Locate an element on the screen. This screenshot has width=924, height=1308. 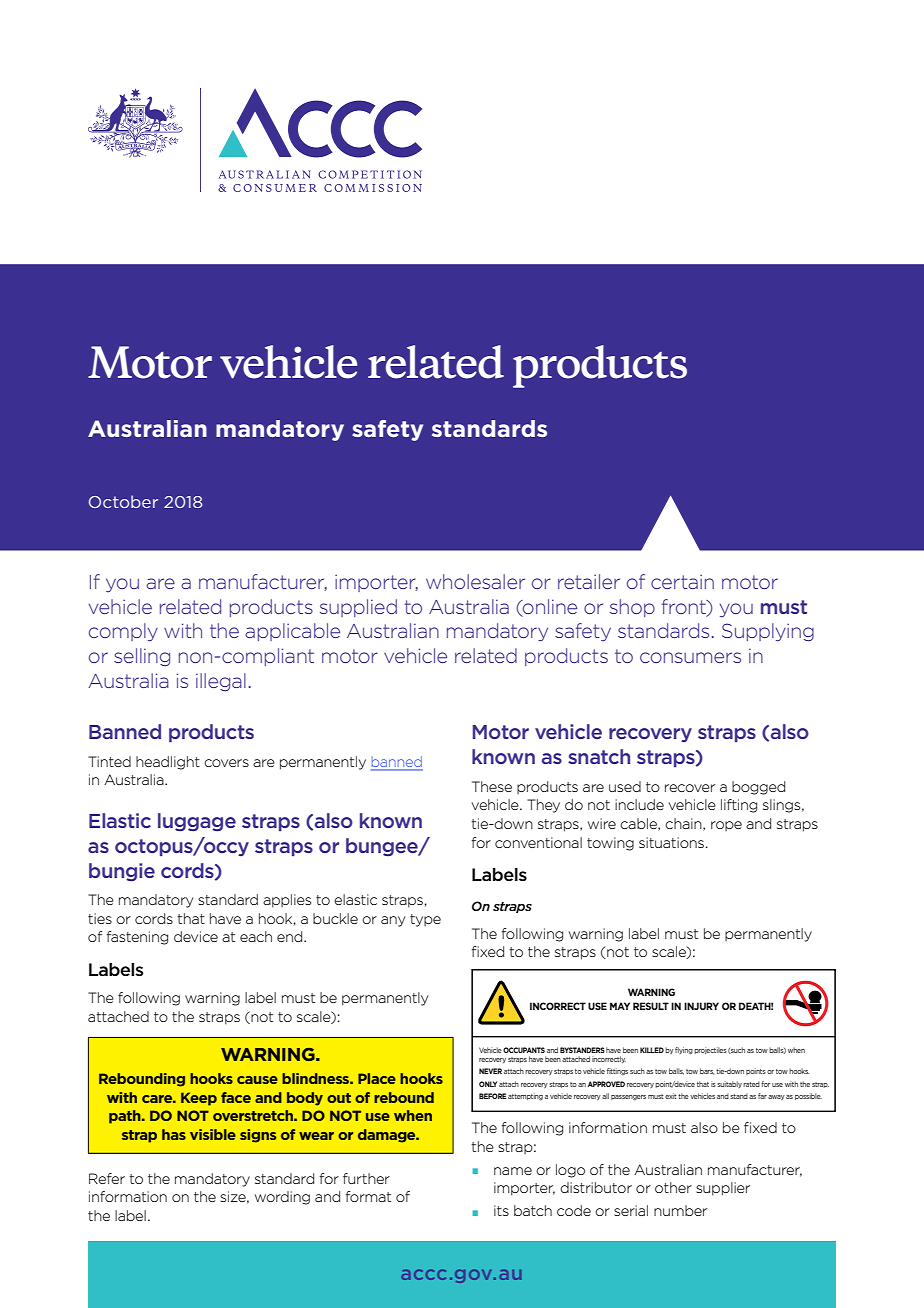
October is located at coordinates (123, 501).
